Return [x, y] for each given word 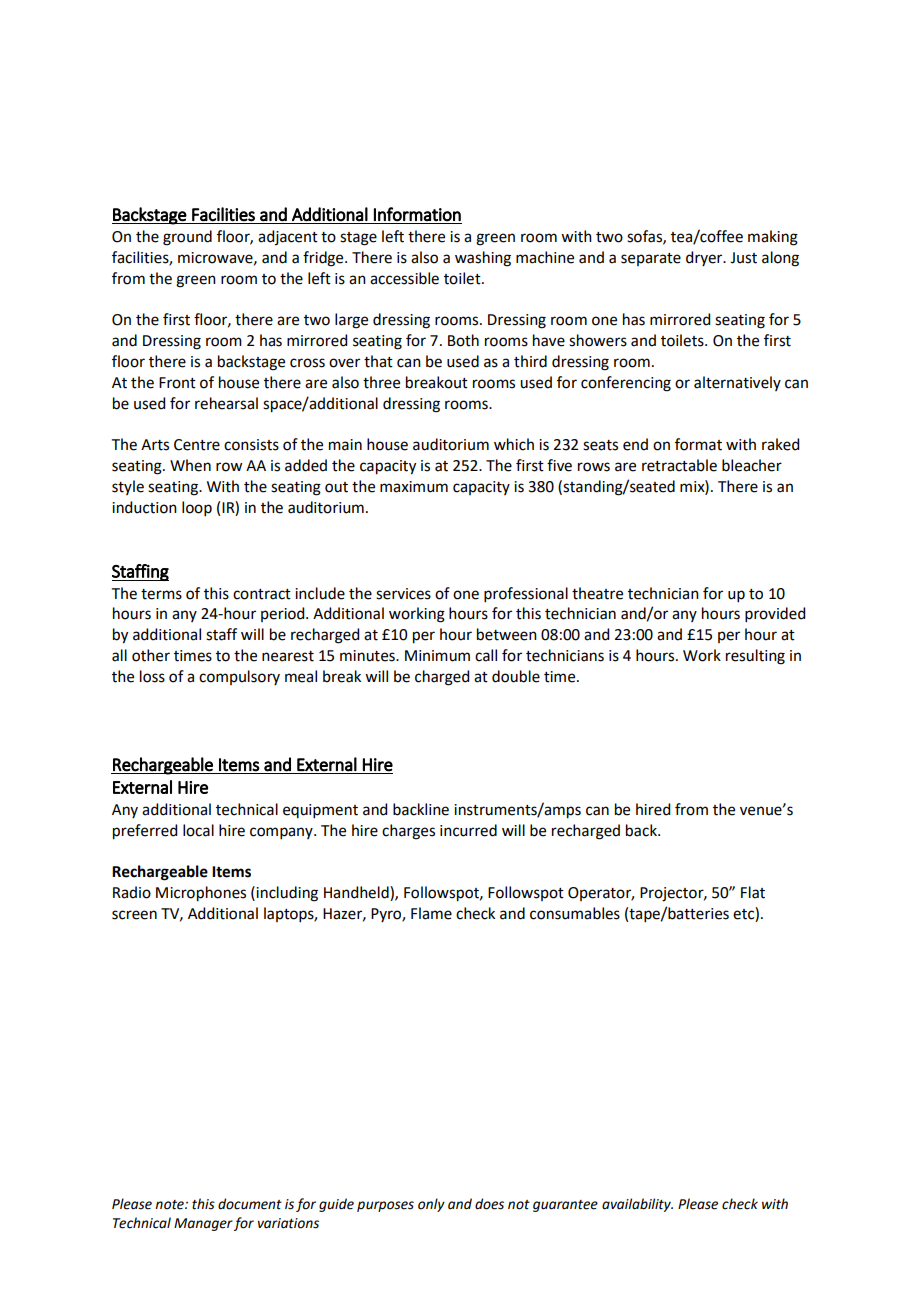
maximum [414, 487]
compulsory [239, 677]
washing [483, 259]
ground [187, 238]
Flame [431, 913]
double [516, 676]
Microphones [201, 894]
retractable [679, 465]
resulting [755, 657]
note [170, 1205]
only [431, 1205]
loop [197, 508]
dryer [705, 258]
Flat [753, 892]
